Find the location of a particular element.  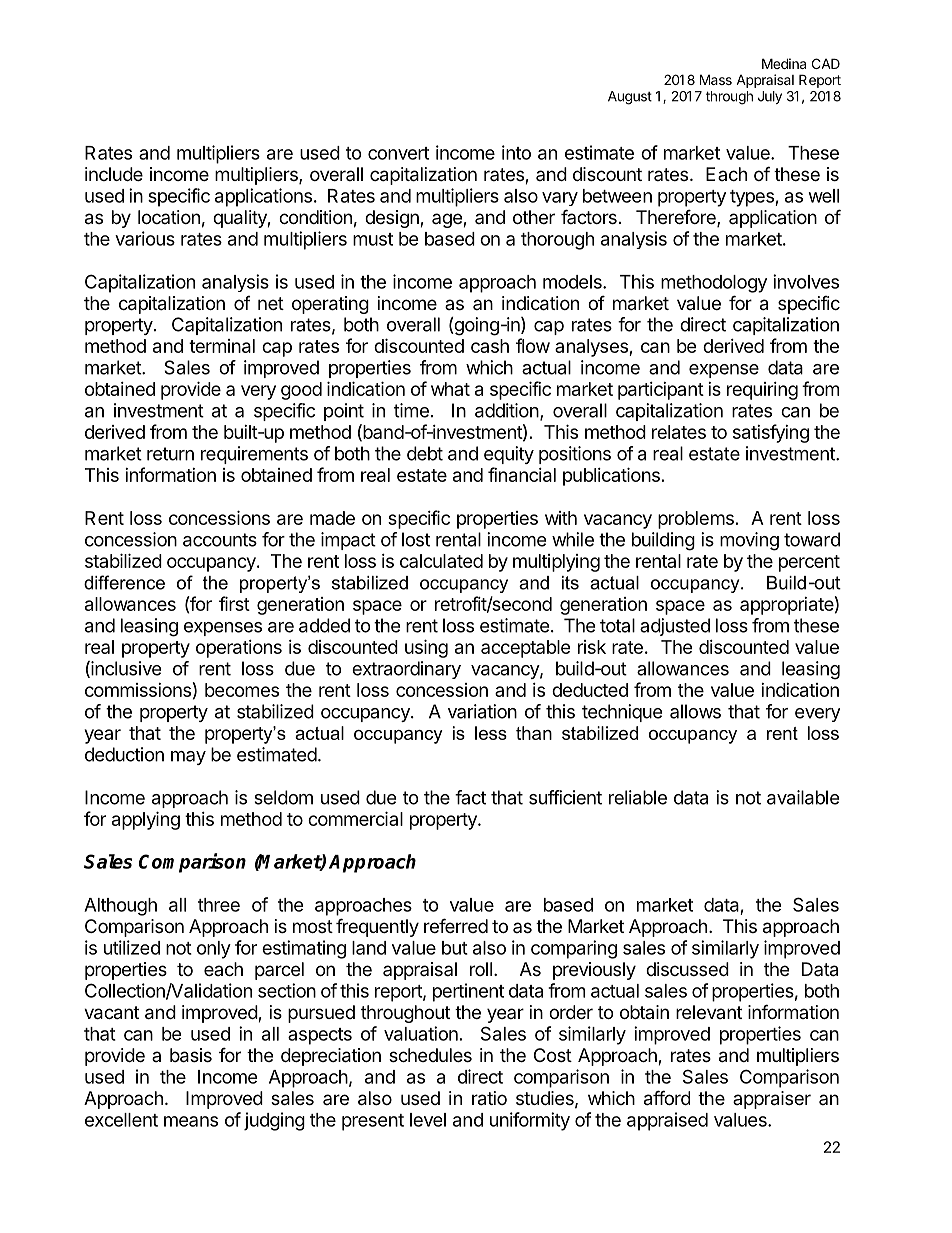

calculated is located at coordinates (441, 561).
